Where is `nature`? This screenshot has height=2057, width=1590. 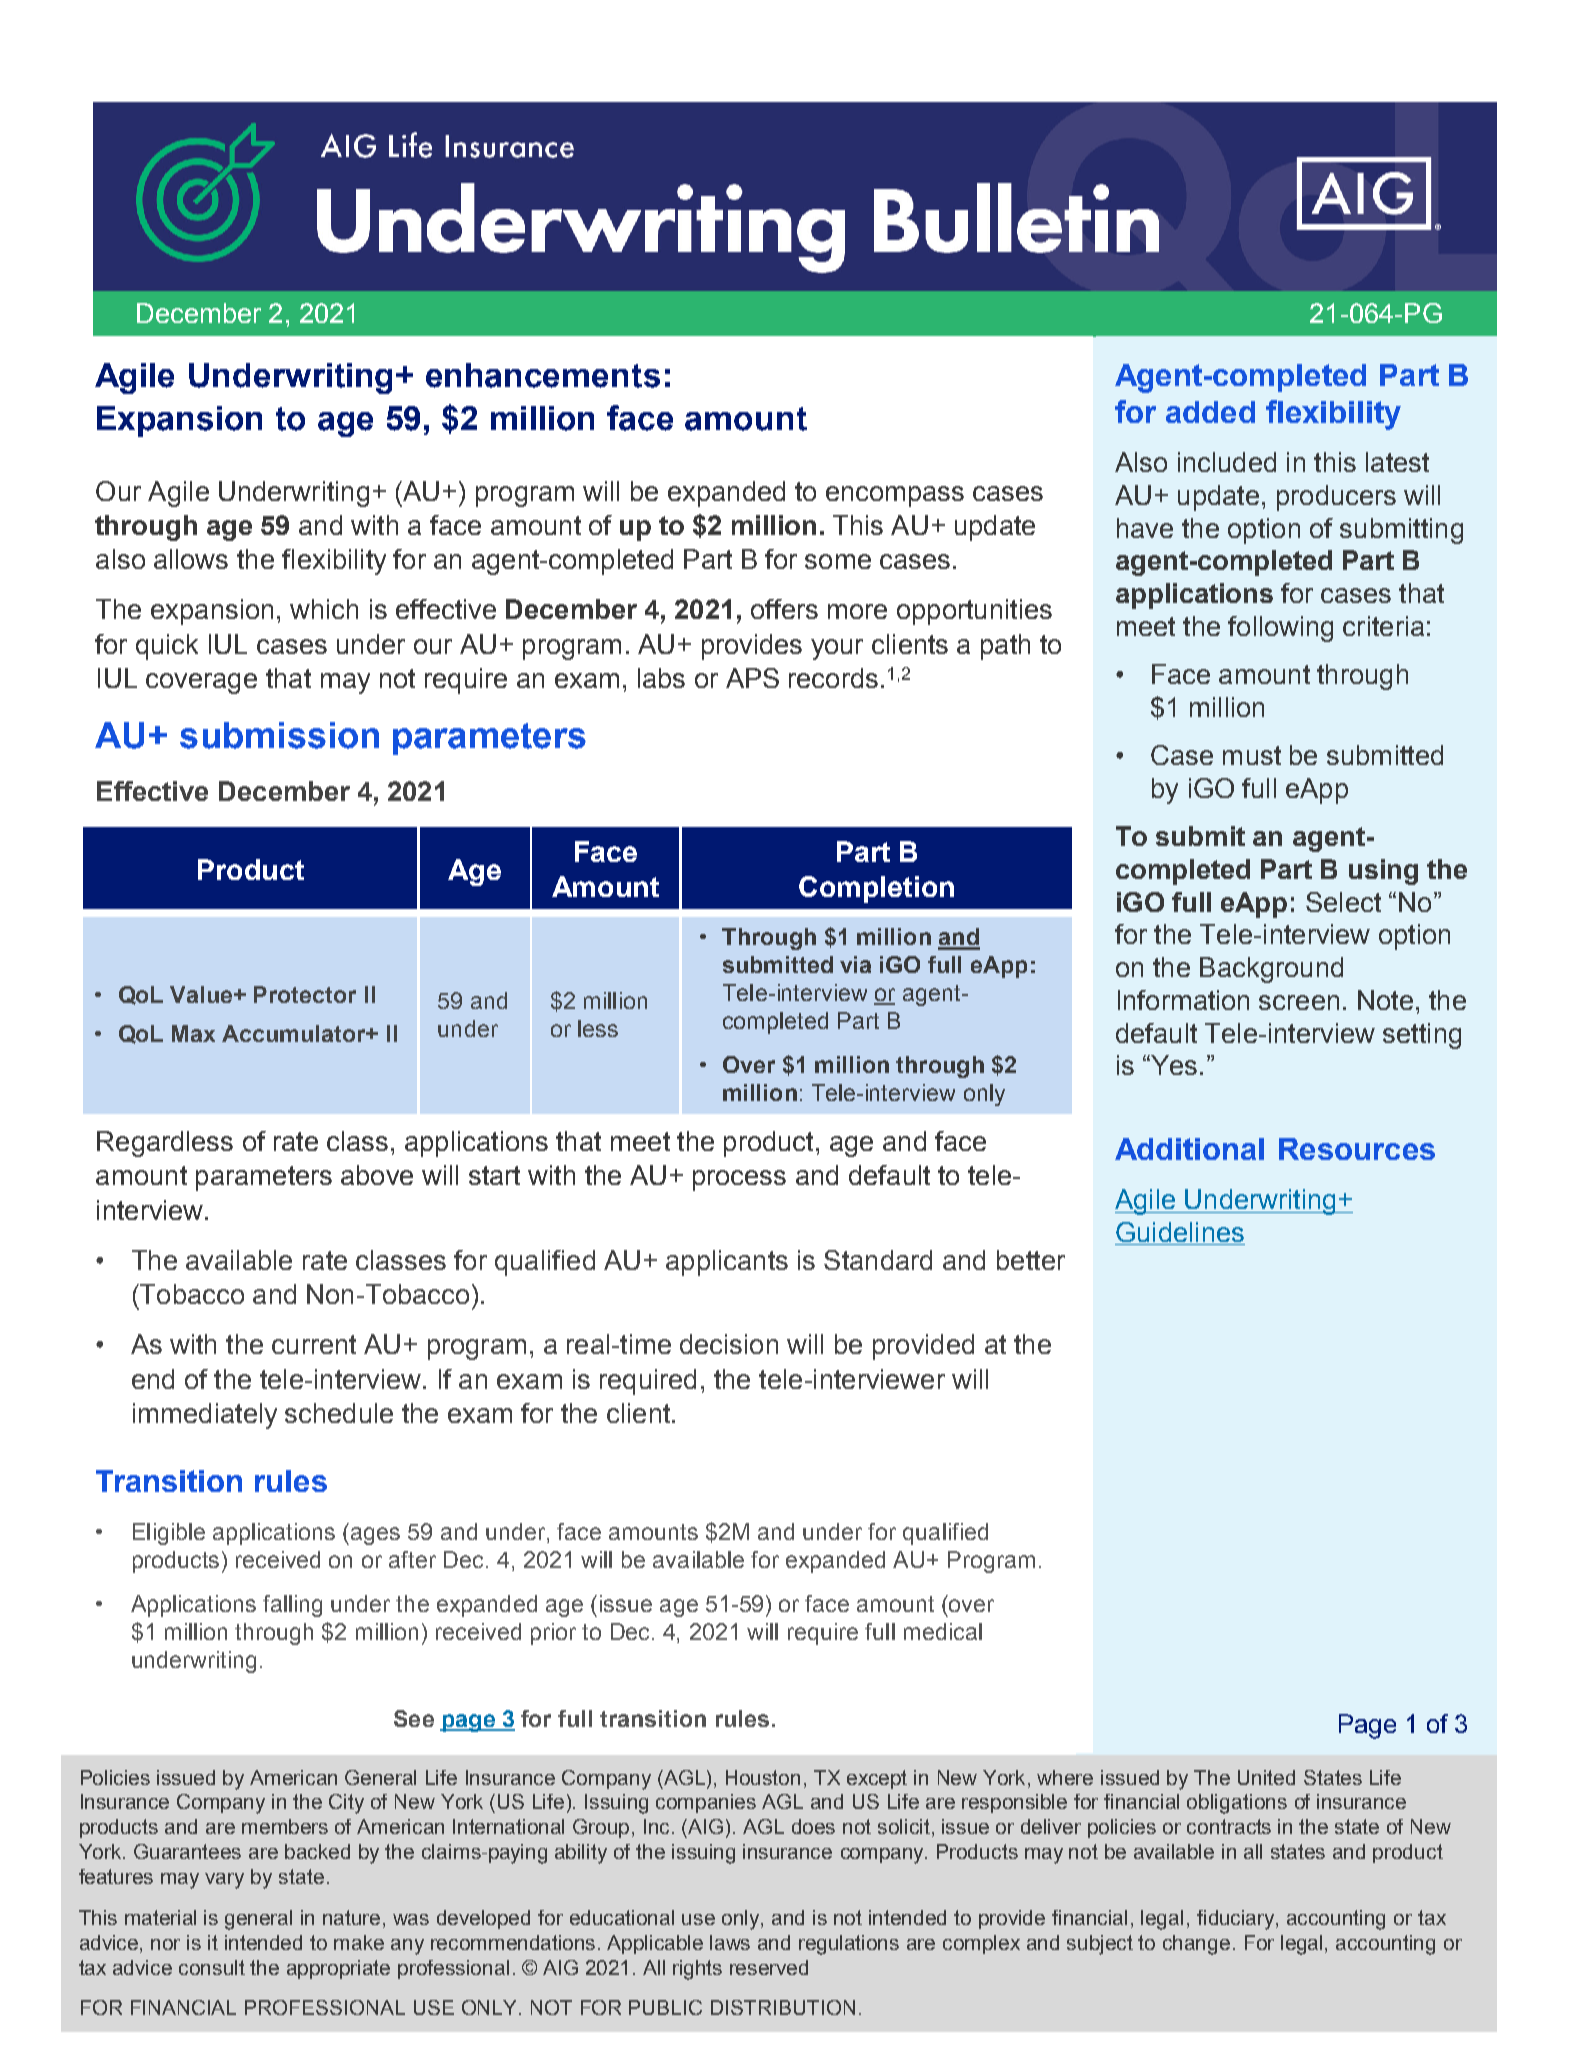
nature is located at coordinates (351, 1917).
